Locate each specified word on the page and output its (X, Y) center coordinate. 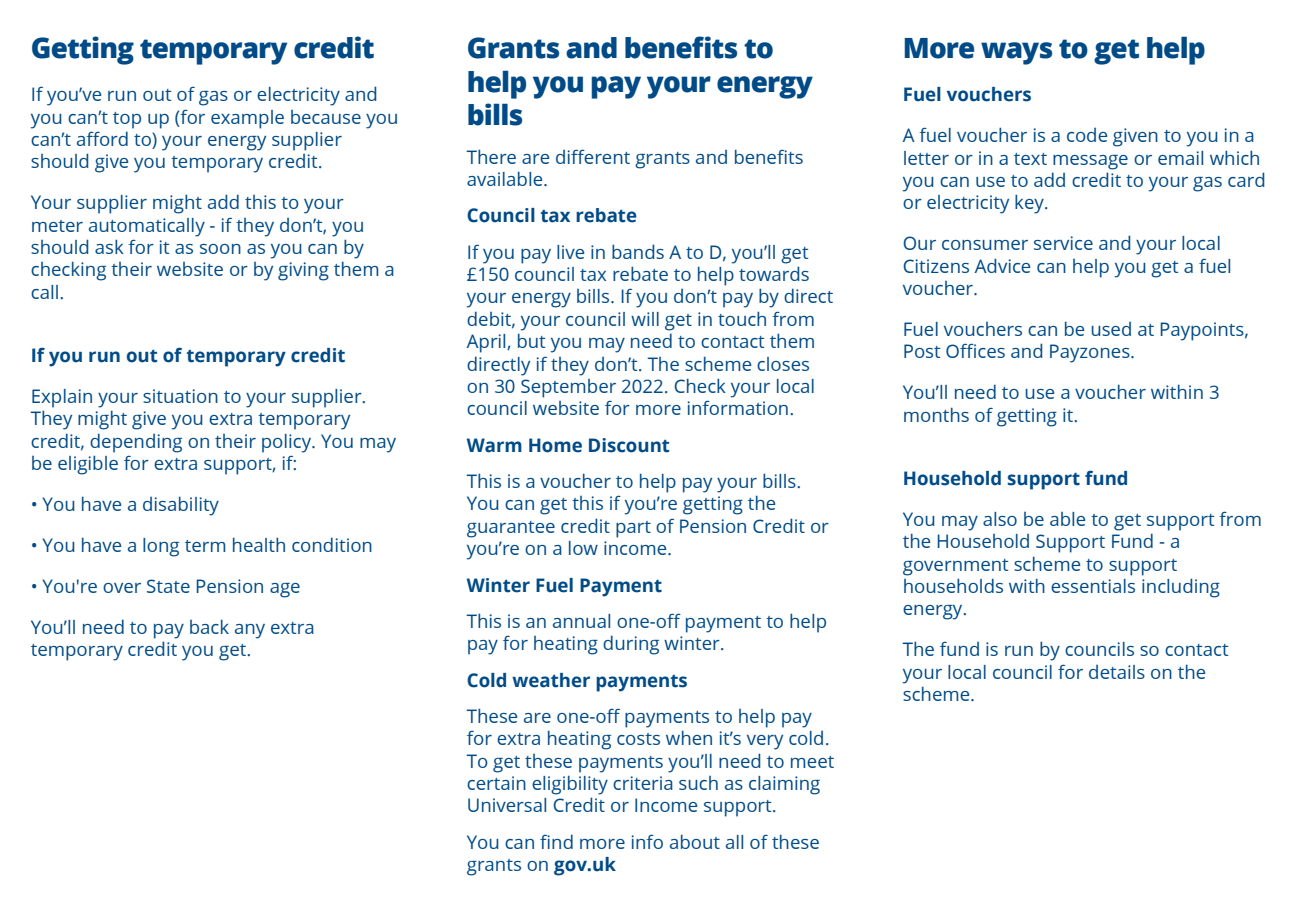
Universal (507, 805)
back (209, 626)
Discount (629, 445)
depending (136, 443)
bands (638, 251)
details (1117, 672)
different (593, 156)
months (936, 414)
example (247, 119)
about (695, 841)
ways (1016, 53)
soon (220, 249)
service (1063, 243)
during (631, 645)
